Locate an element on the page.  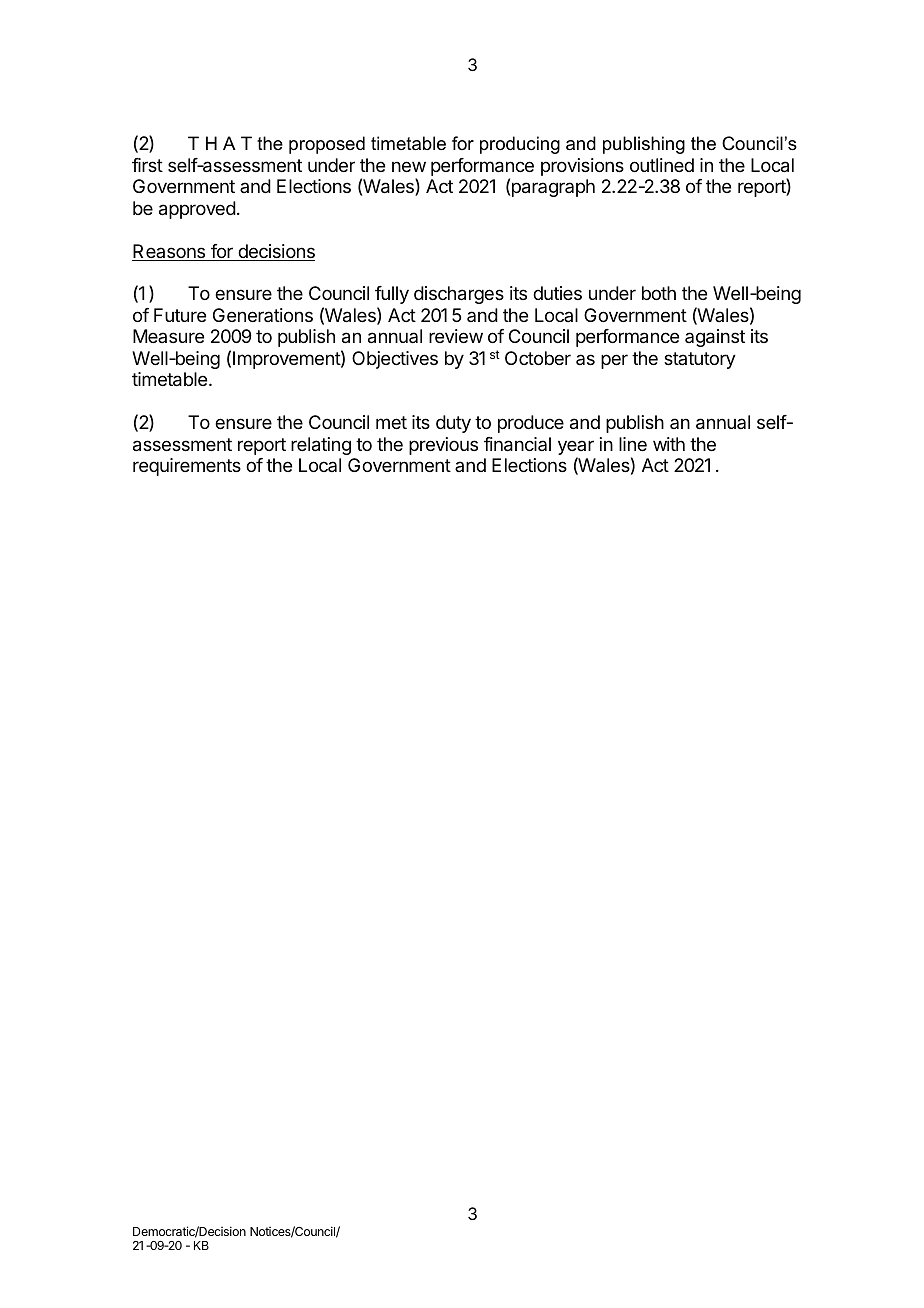
requirements is located at coordinates (187, 467).
